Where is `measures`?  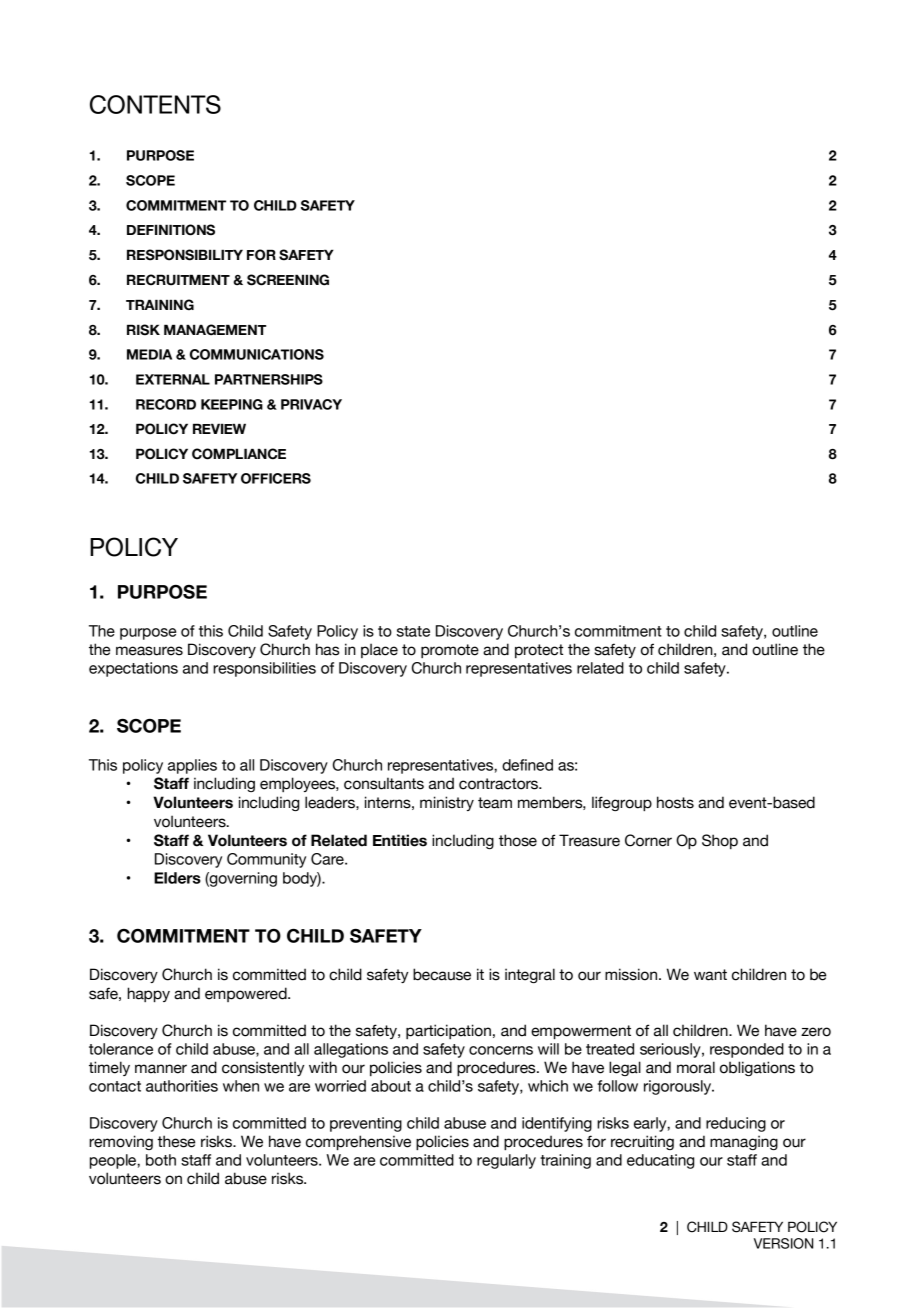 measures is located at coordinates (149, 651).
